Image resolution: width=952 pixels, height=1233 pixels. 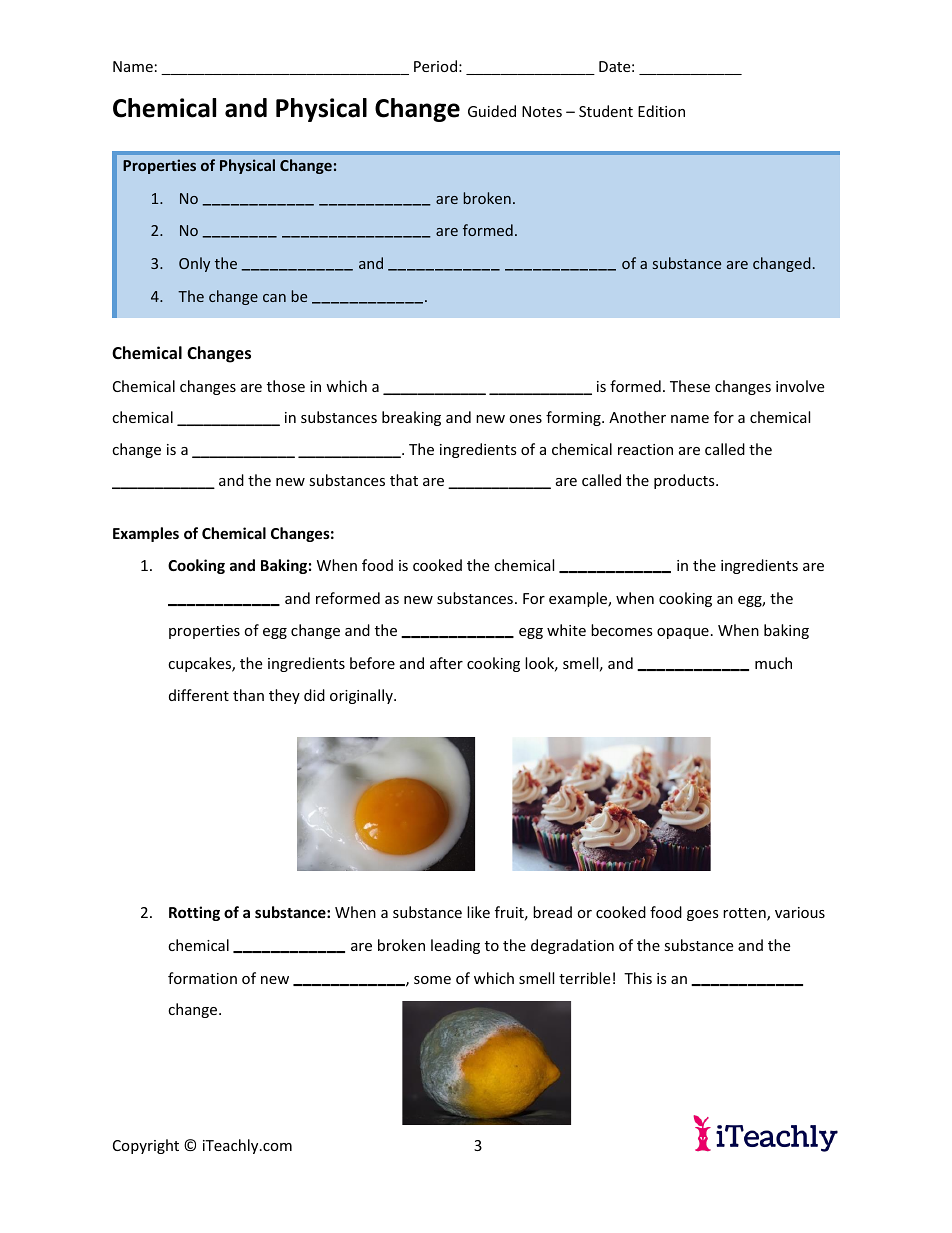 I want to click on Guided, so click(x=492, y=111).
